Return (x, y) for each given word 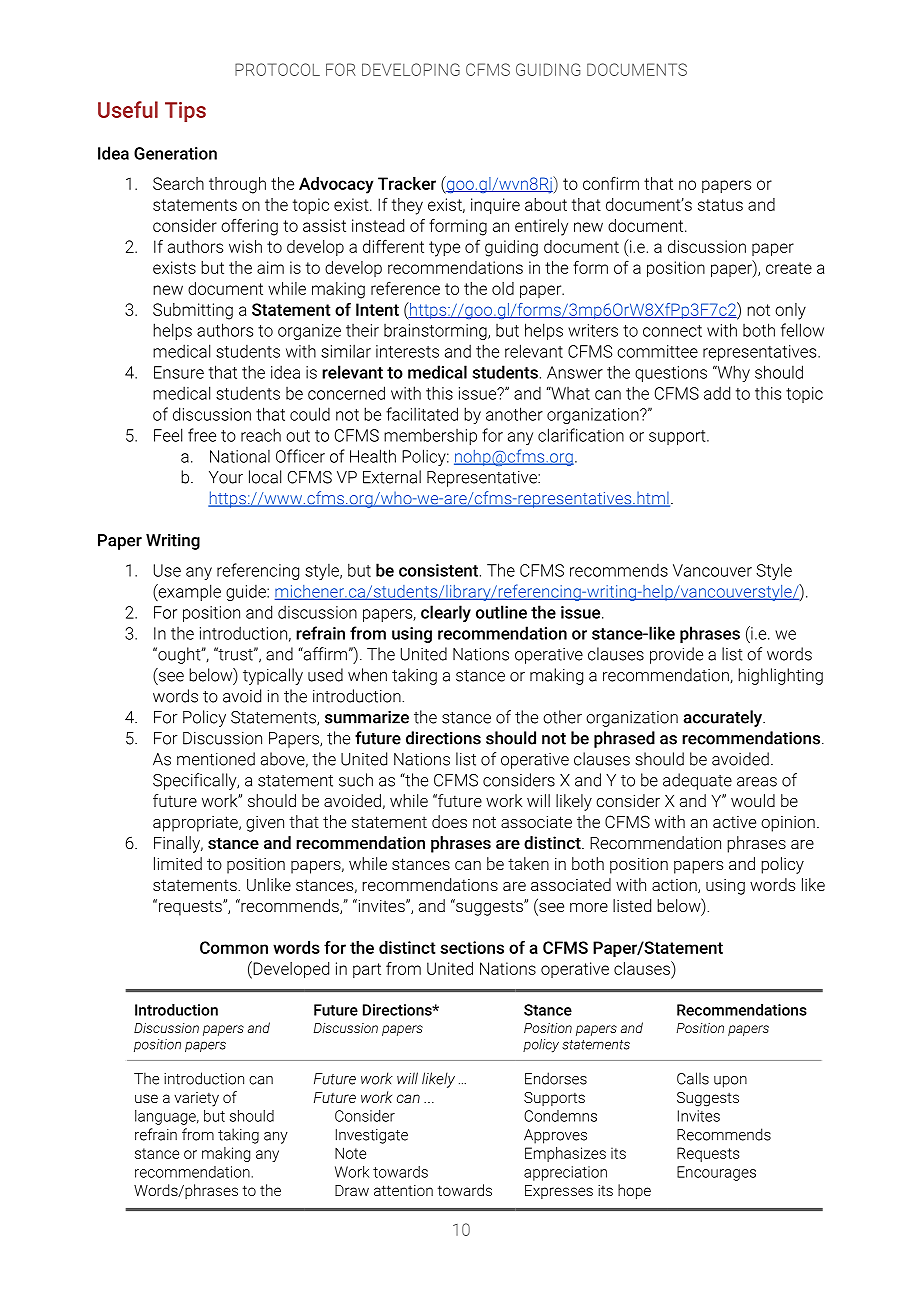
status (720, 205)
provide (676, 655)
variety (196, 1099)
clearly (446, 613)
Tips (185, 112)
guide (247, 593)
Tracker (407, 183)
